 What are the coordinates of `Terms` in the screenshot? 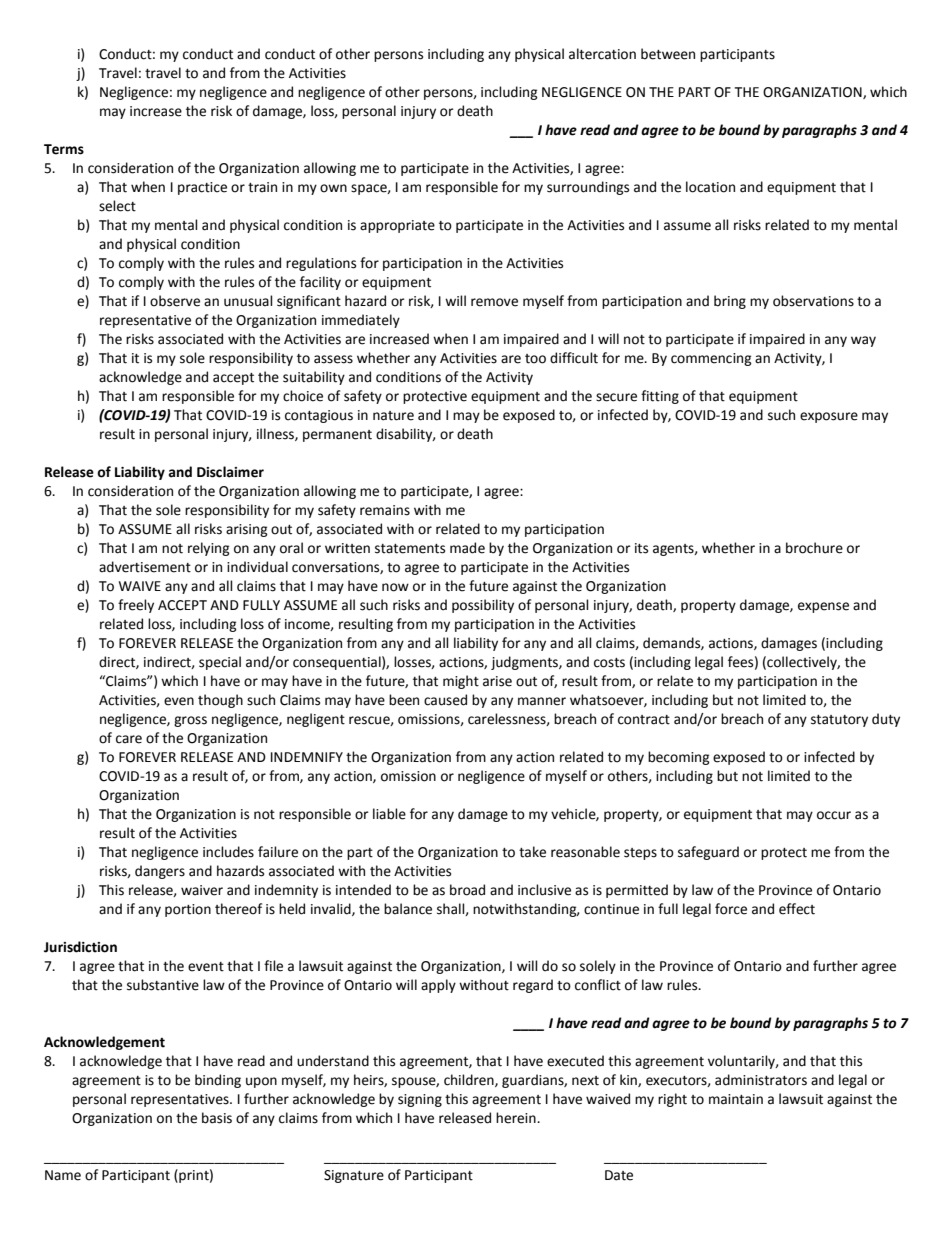 It's located at (64, 149).
